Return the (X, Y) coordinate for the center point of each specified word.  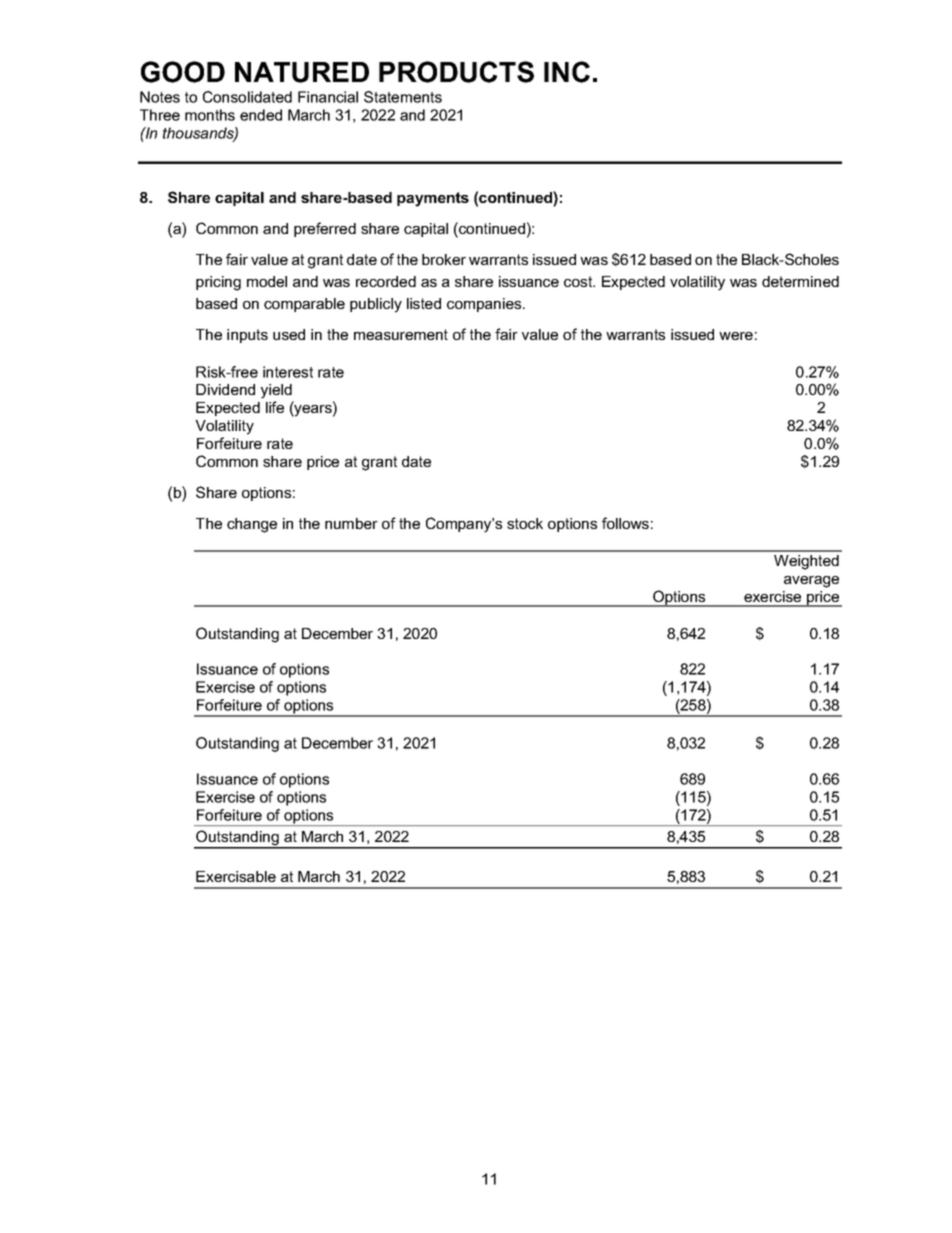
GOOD (183, 72)
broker (444, 259)
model (267, 281)
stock (525, 523)
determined (800, 281)
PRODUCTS (456, 72)
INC (567, 72)
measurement (401, 334)
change (252, 525)
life (275, 407)
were (736, 336)
